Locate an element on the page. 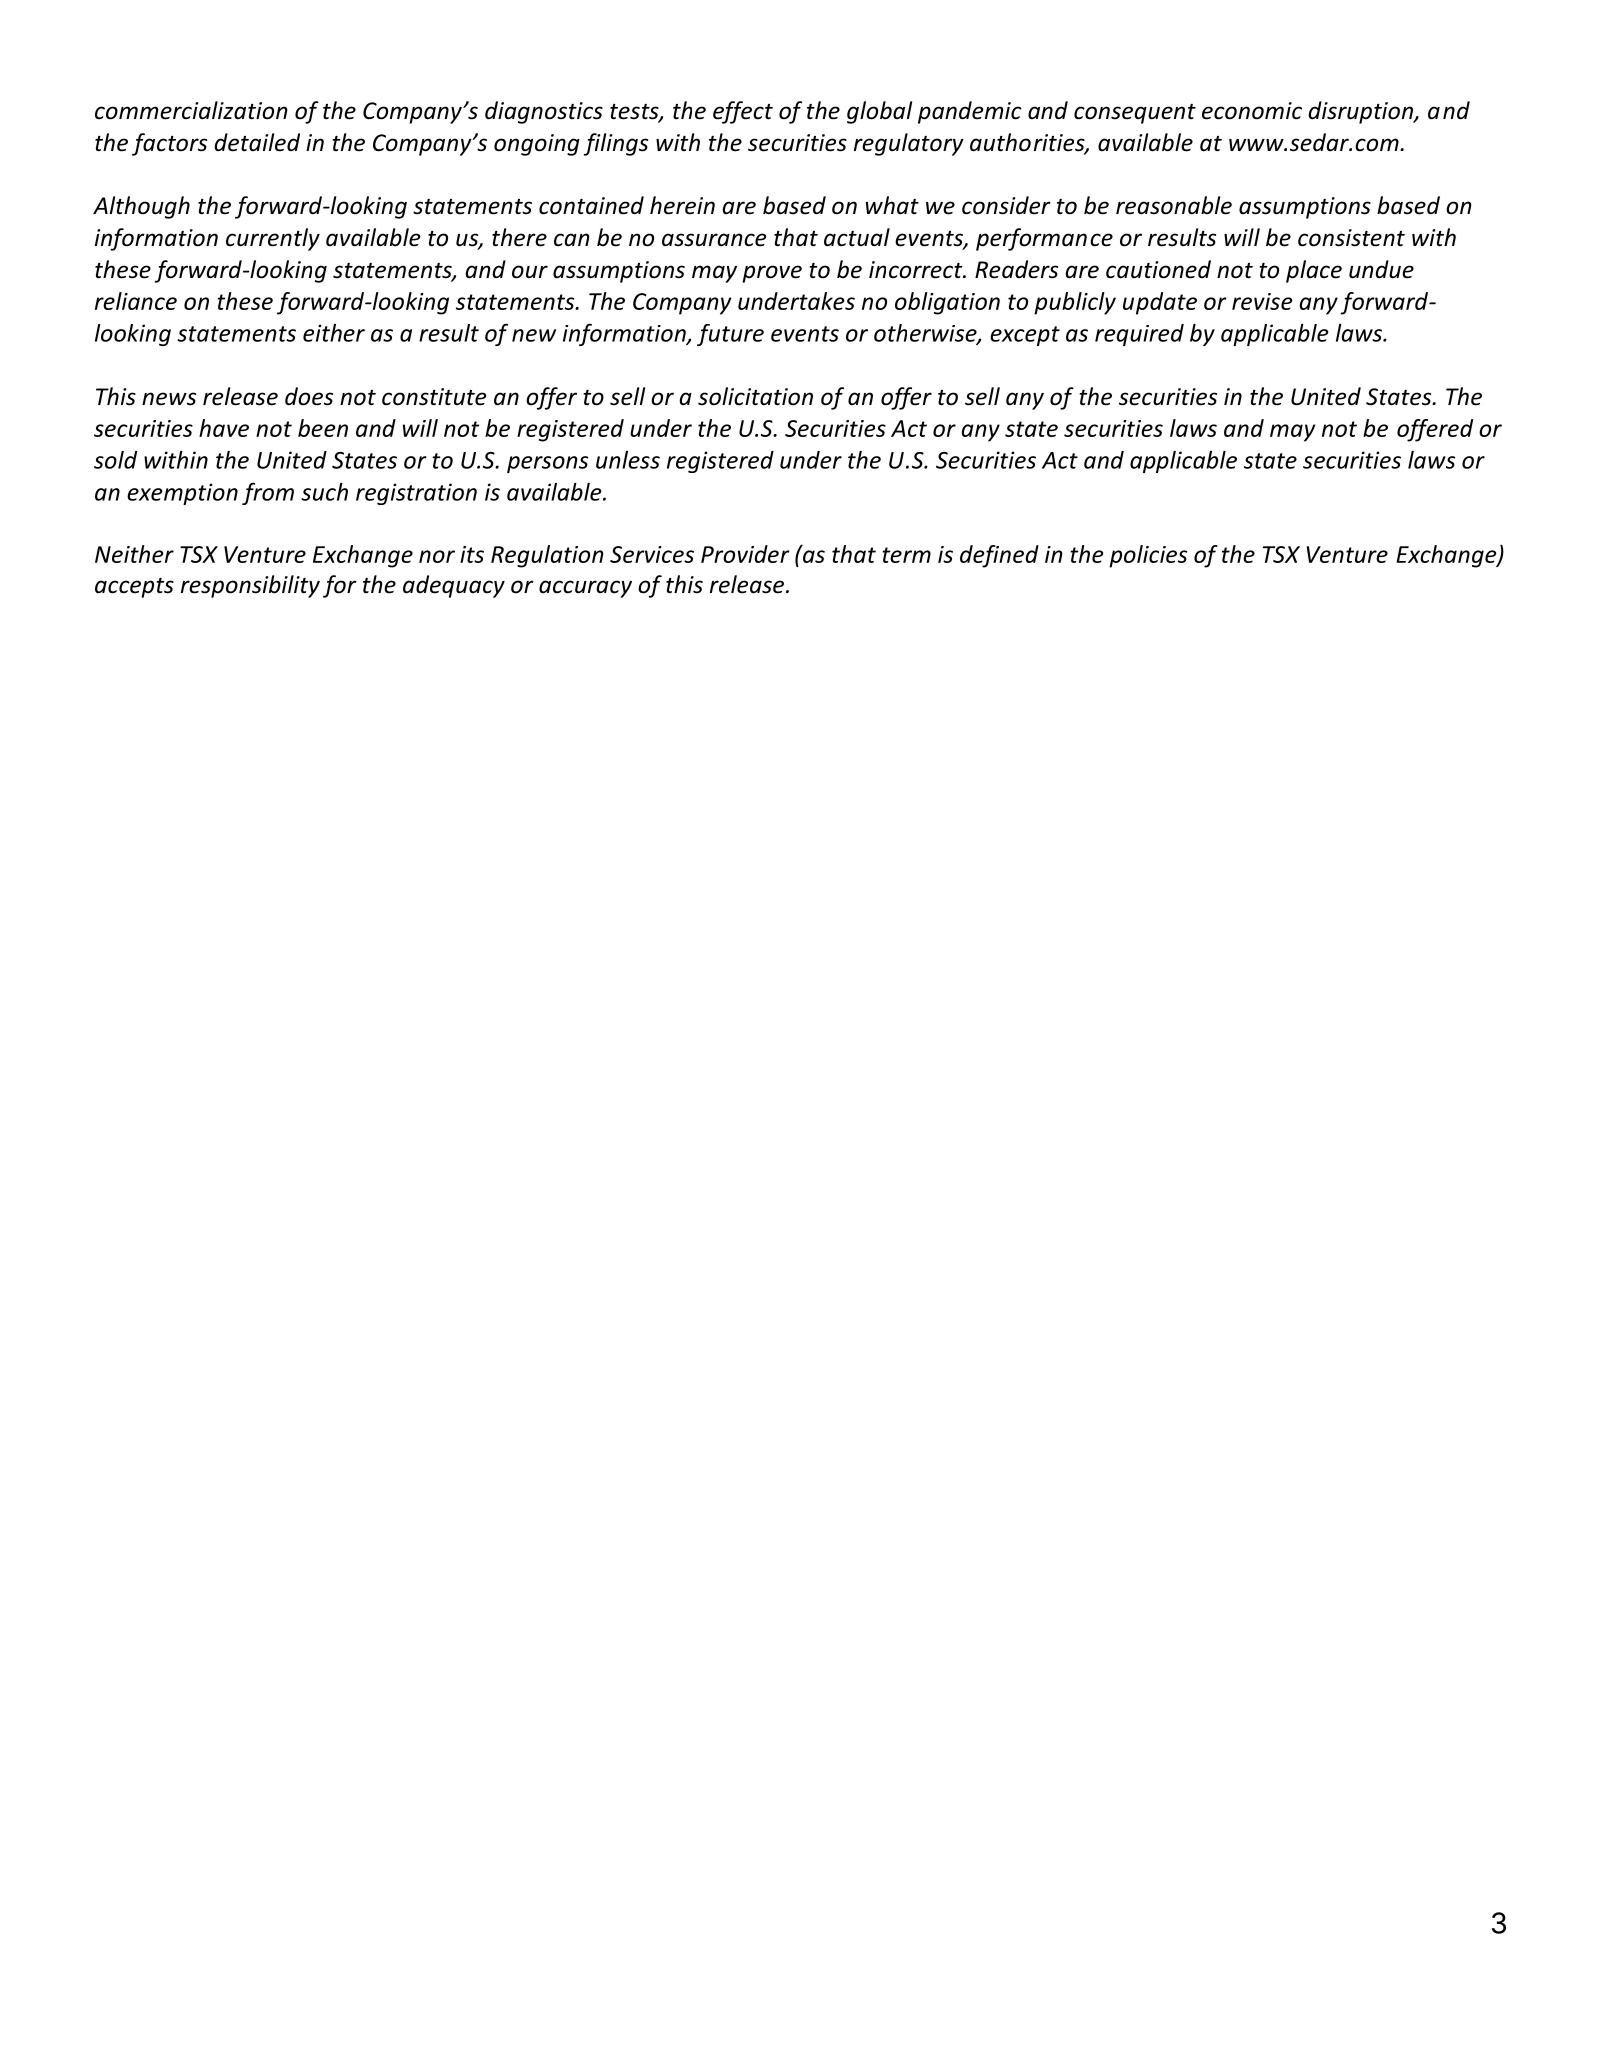 The image size is (1598, 2068). prove is located at coordinates (772, 274).
